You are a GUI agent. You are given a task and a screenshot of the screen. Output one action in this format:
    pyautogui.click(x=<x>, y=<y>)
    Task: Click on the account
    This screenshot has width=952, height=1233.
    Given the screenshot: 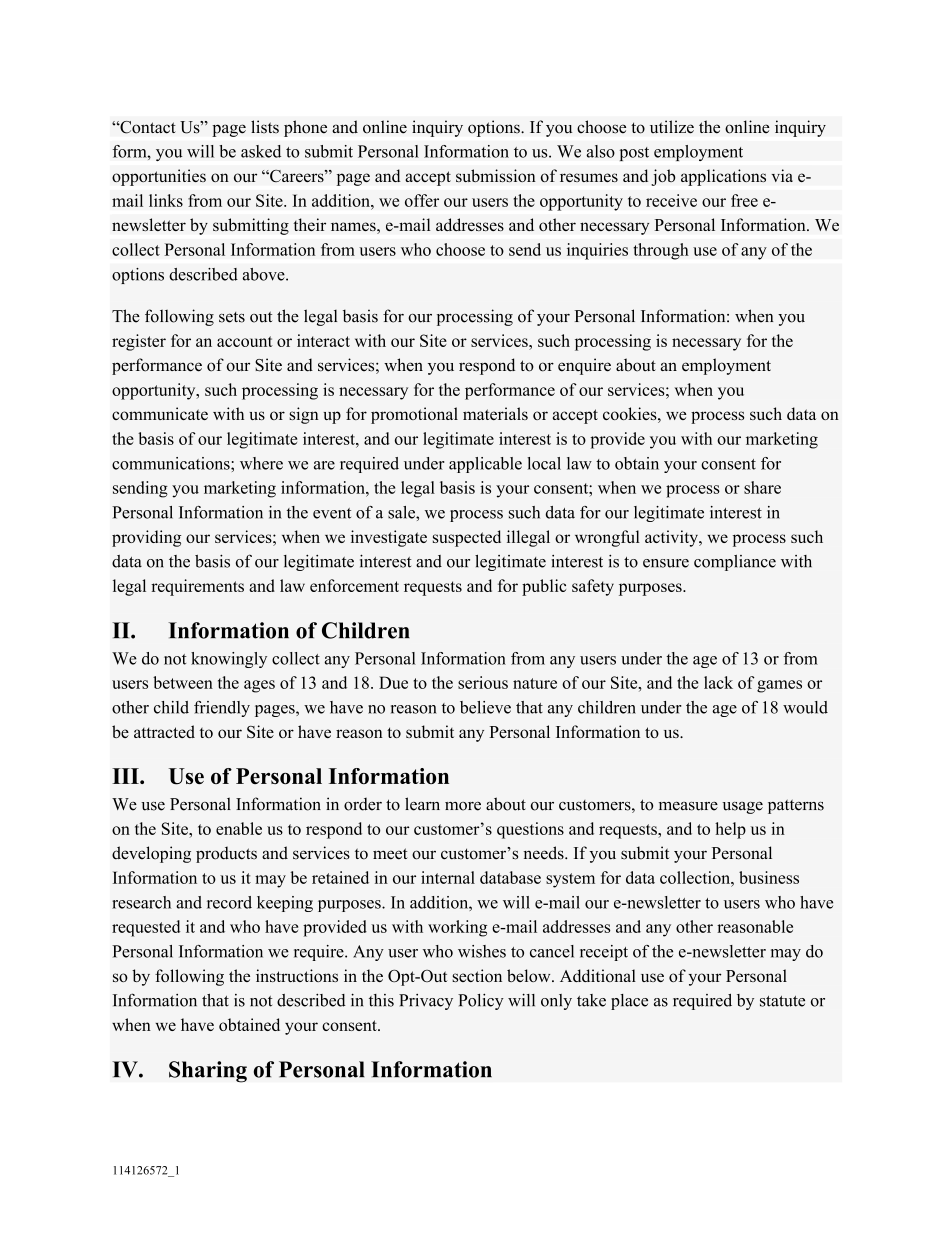 What is the action you would take?
    pyautogui.click(x=245, y=341)
